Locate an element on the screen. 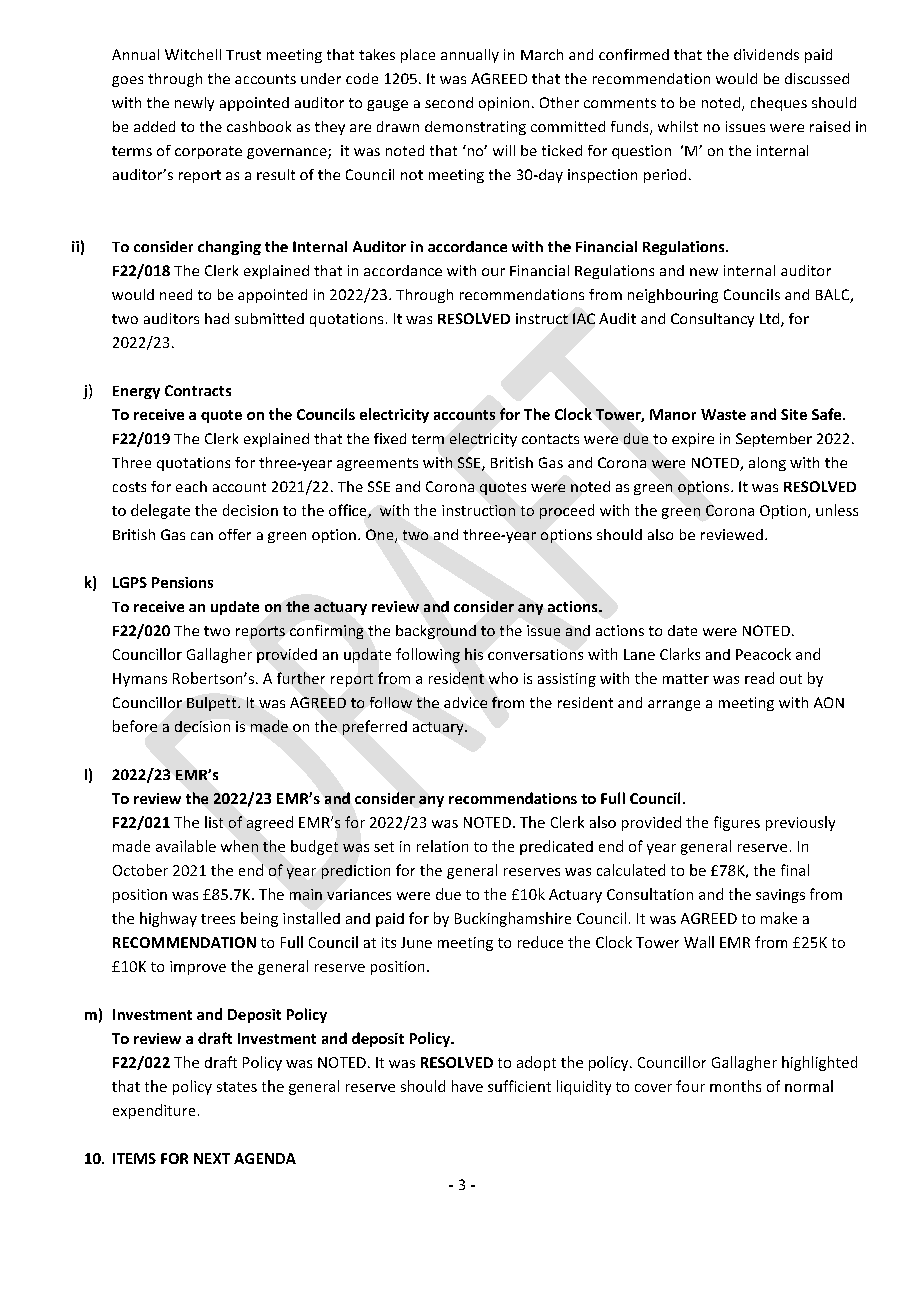  read is located at coordinates (759, 678).
